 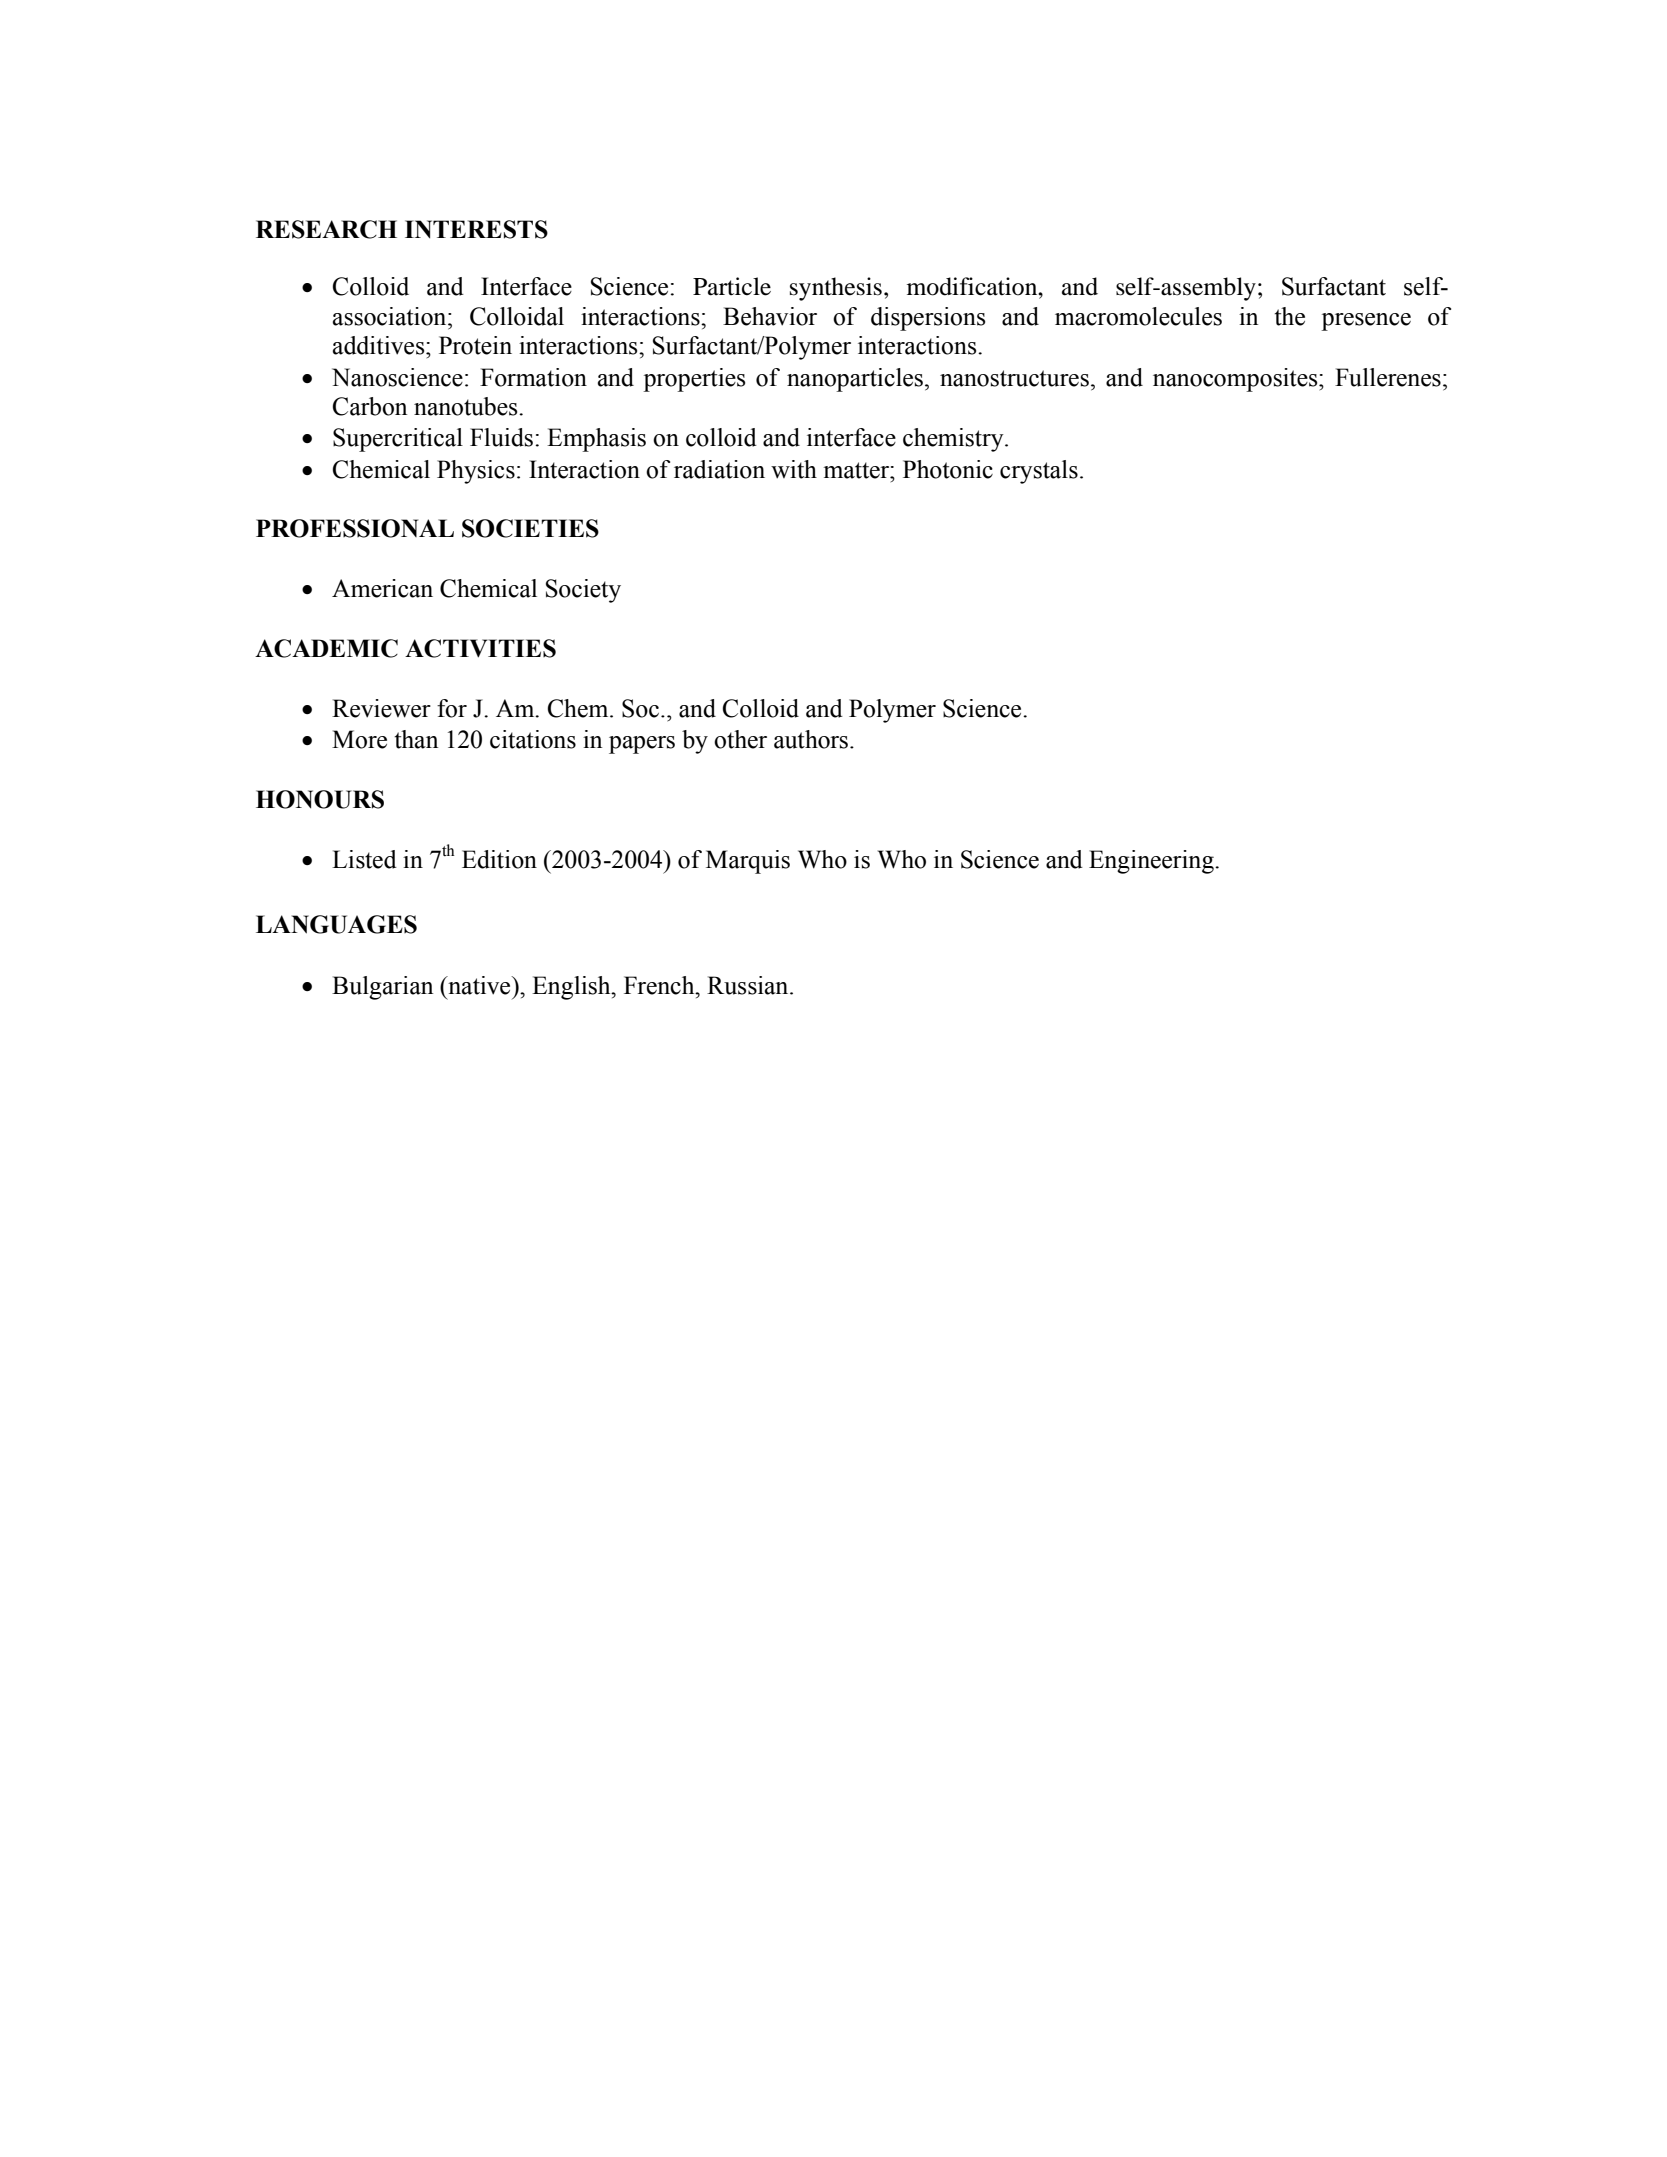 What do you see at coordinates (476, 472) in the page?
I see `Physics` at bounding box center [476, 472].
